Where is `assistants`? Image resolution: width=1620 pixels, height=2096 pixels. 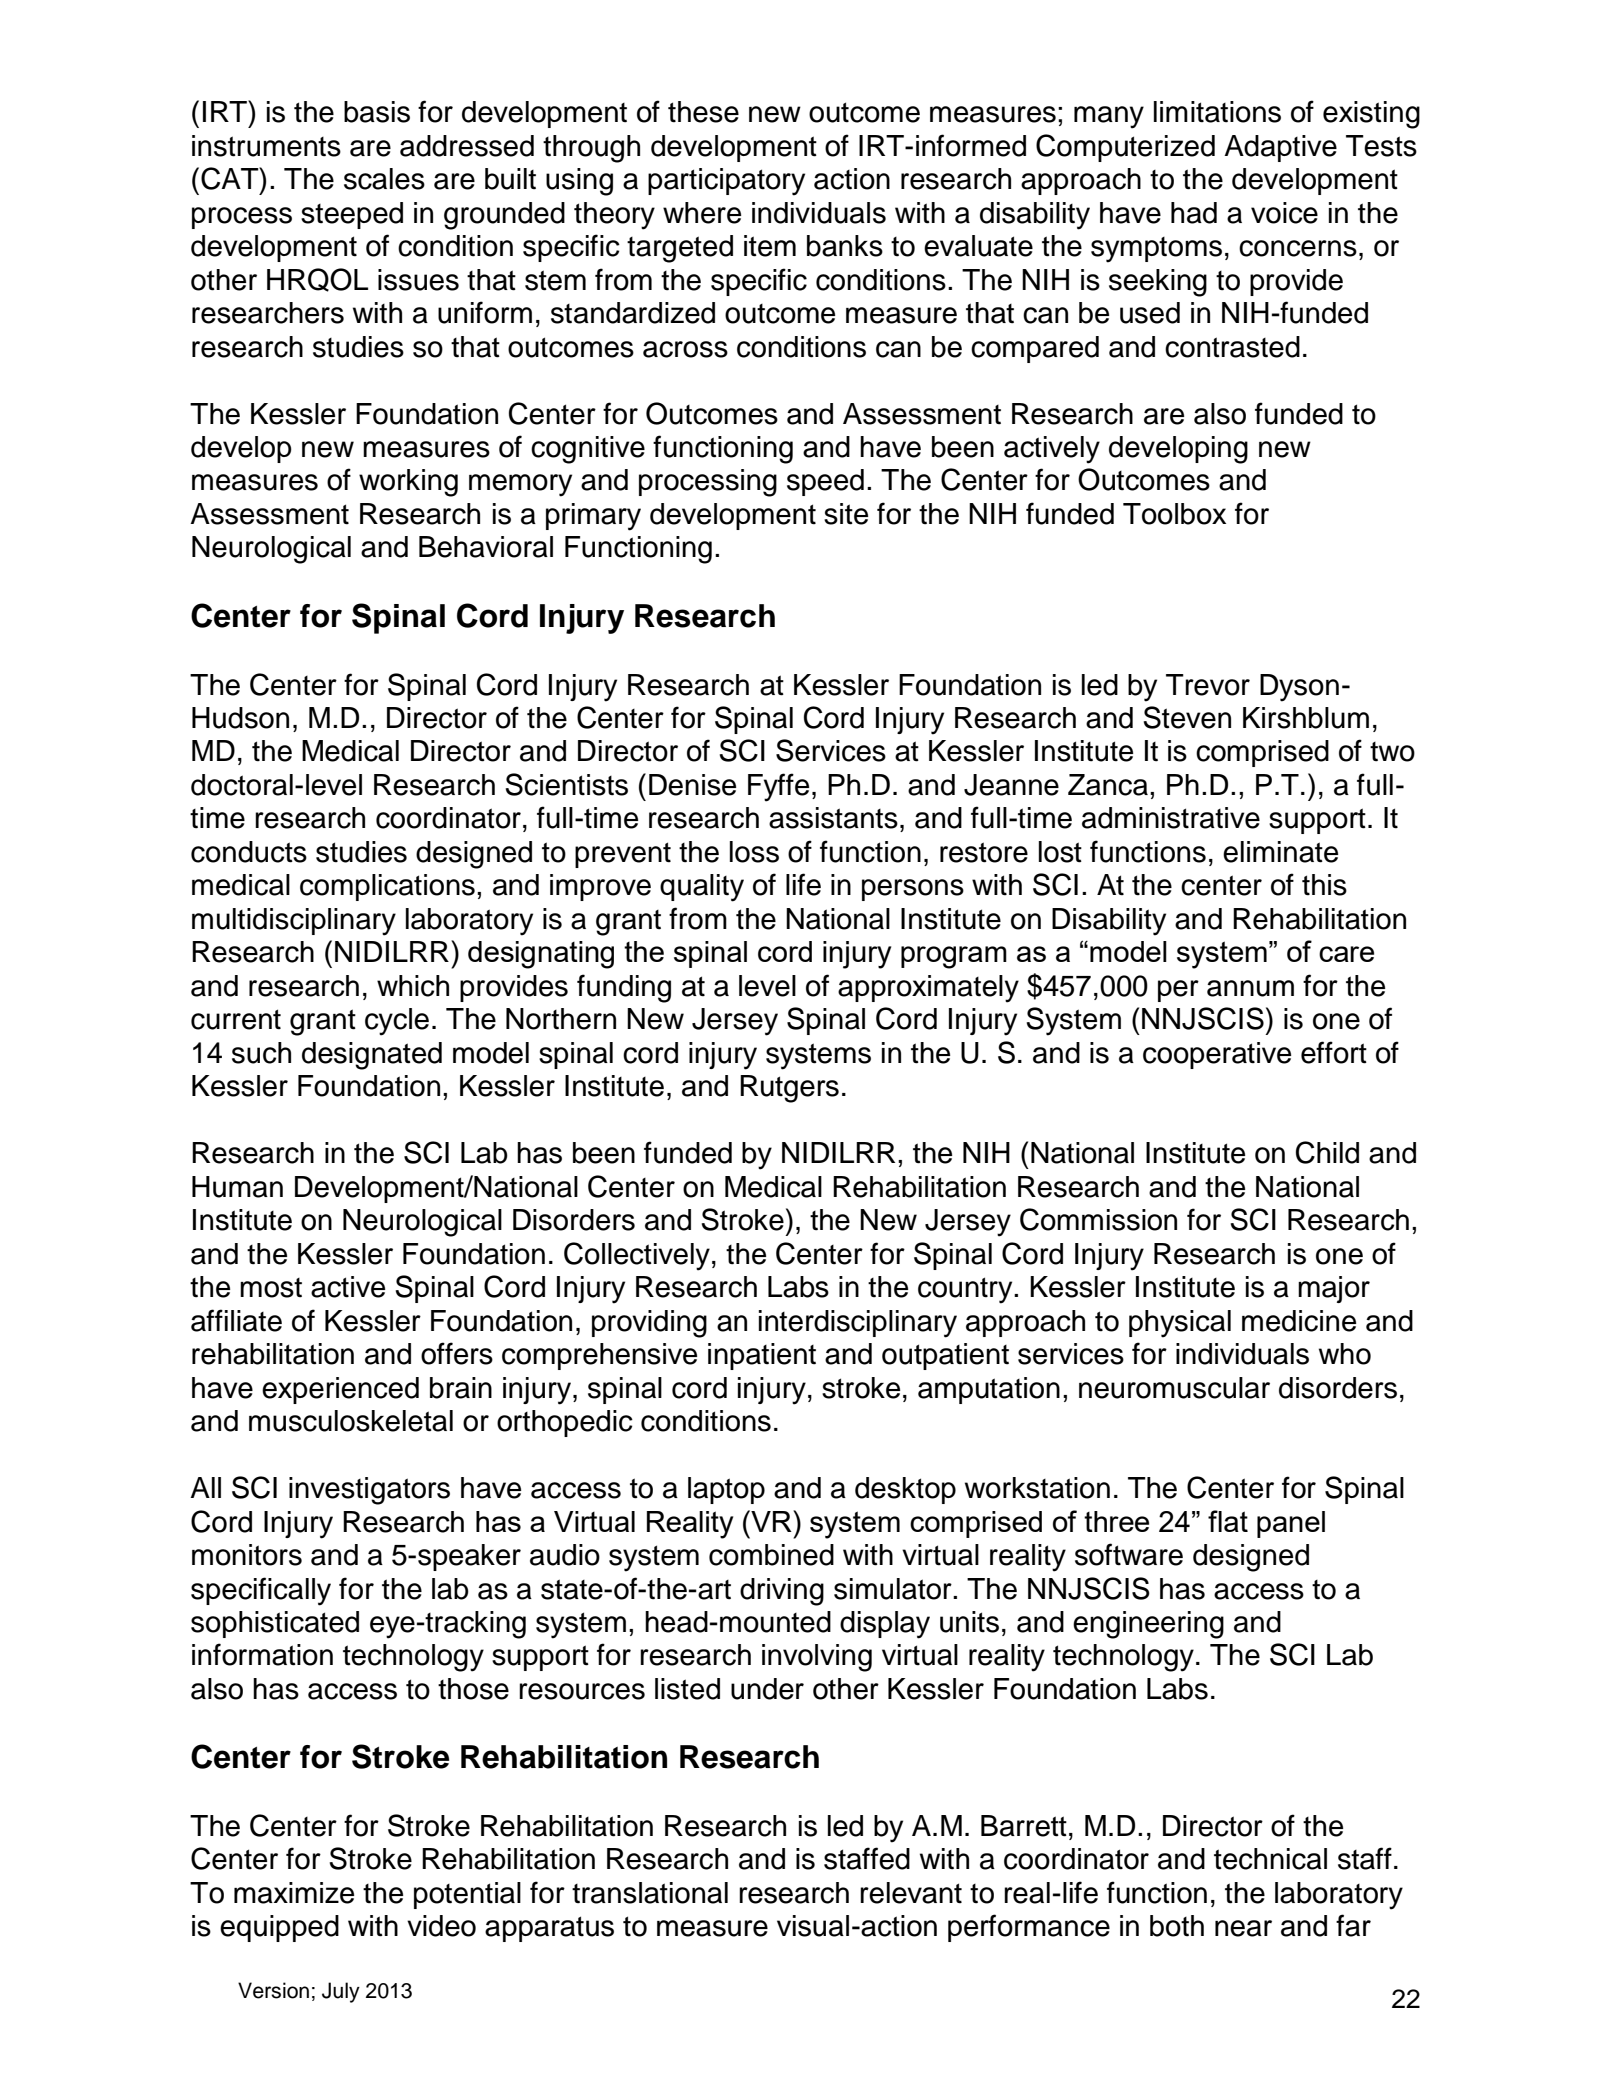
assistants is located at coordinates (833, 818).
